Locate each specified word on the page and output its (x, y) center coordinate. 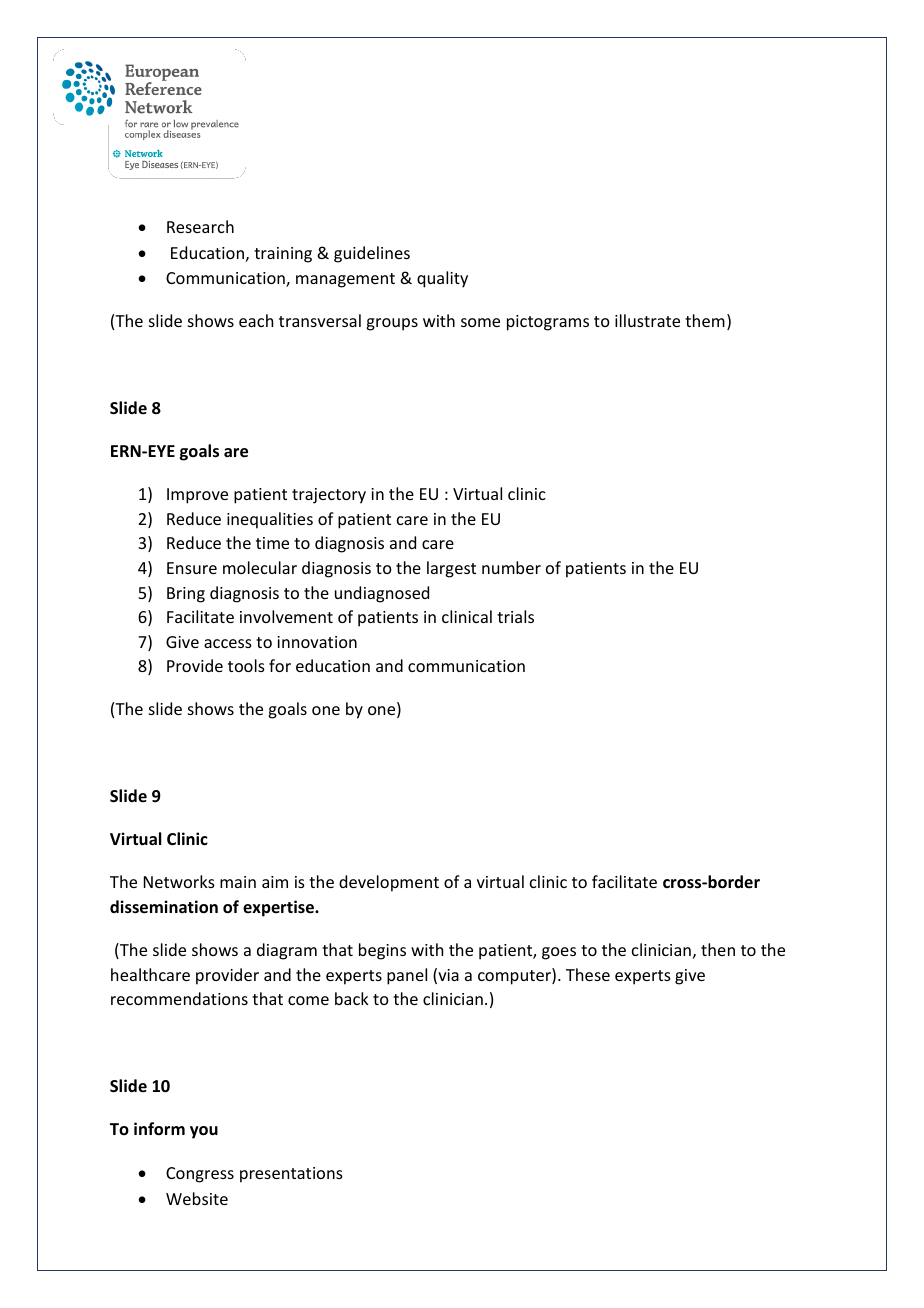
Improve (197, 496)
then (718, 949)
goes (559, 953)
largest (451, 569)
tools (246, 665)
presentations (291, 1175)
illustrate (647, 320)
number (511, 567)
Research (200, 226)
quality (442, 279)
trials (515, 616)
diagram (287, 951)
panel (407, 976)
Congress (200, 1175)
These (588, 974)
